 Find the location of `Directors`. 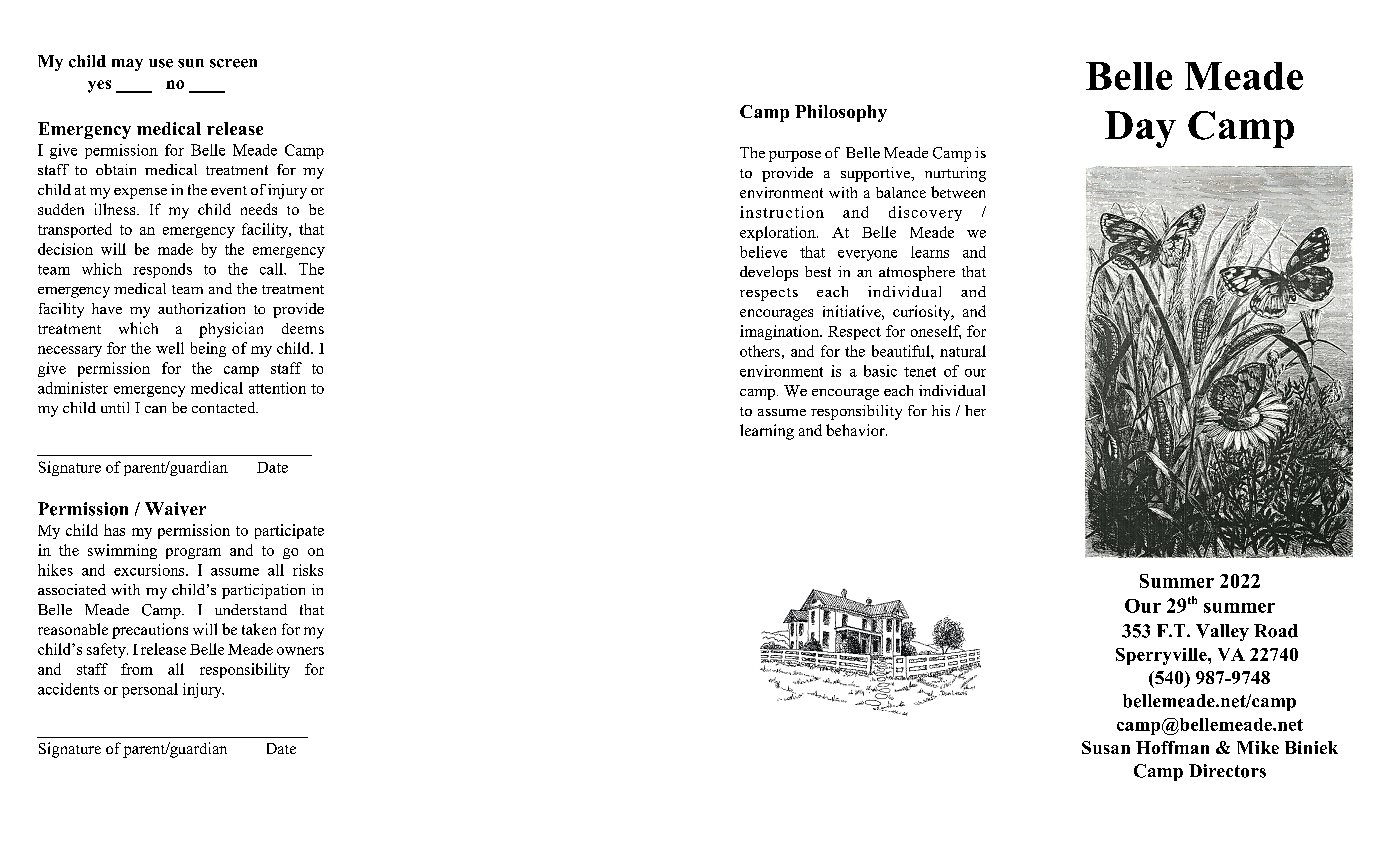

Directors is located at coordinates (1227, 771).
